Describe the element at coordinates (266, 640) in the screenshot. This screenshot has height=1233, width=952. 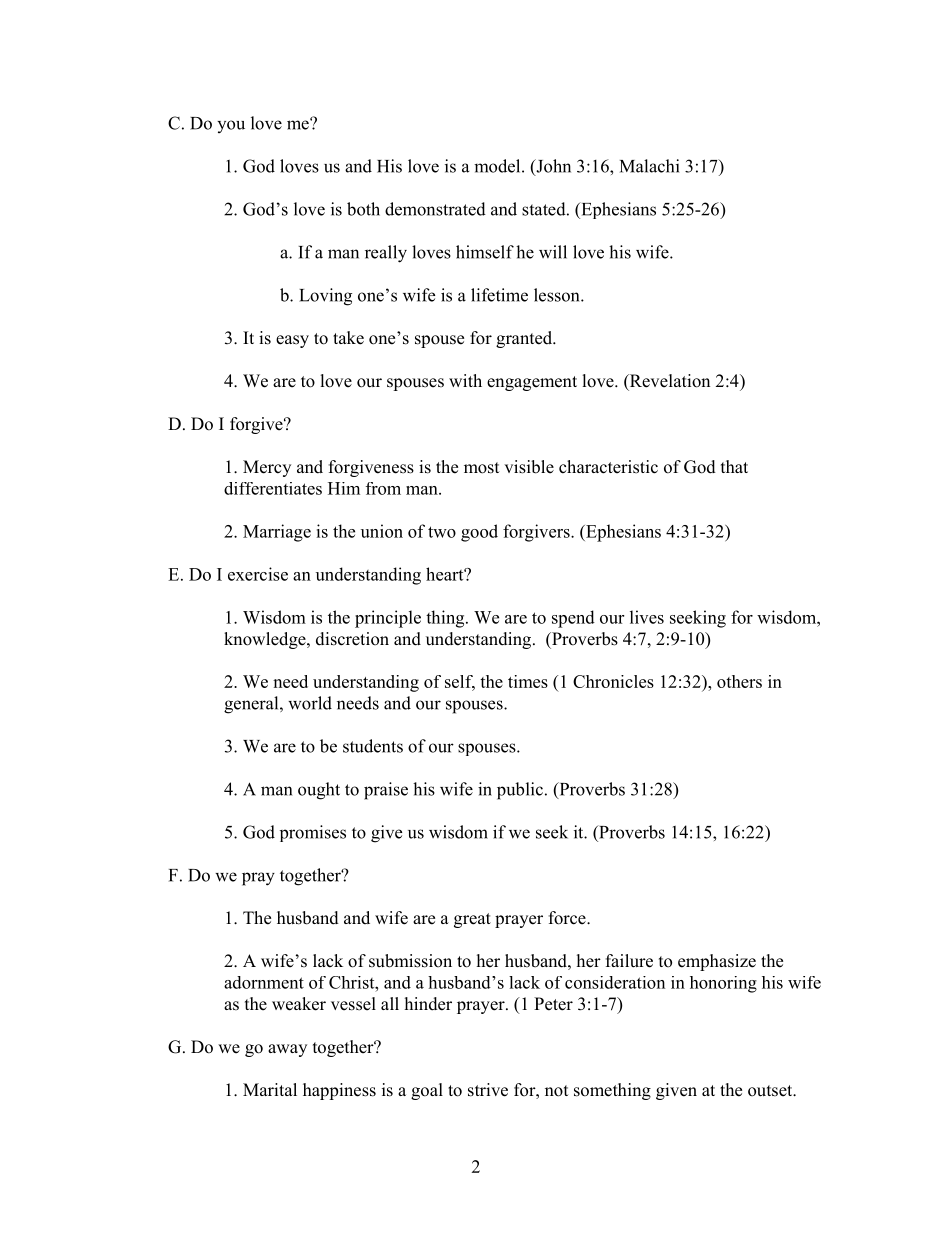
I see `knowledge` at that location.
